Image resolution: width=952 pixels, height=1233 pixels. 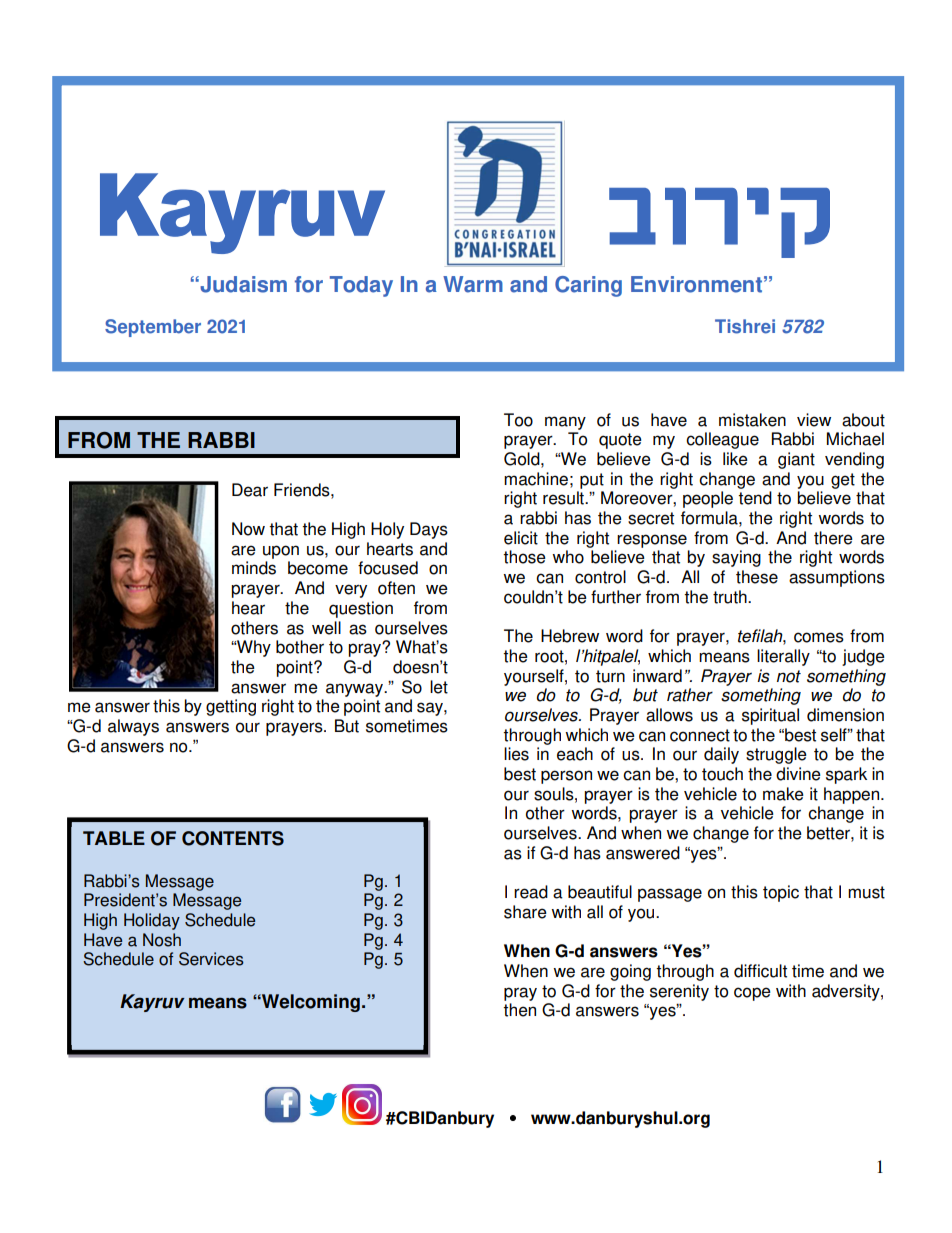 I want to click on Hebrew, so click(x=570, y=636).
